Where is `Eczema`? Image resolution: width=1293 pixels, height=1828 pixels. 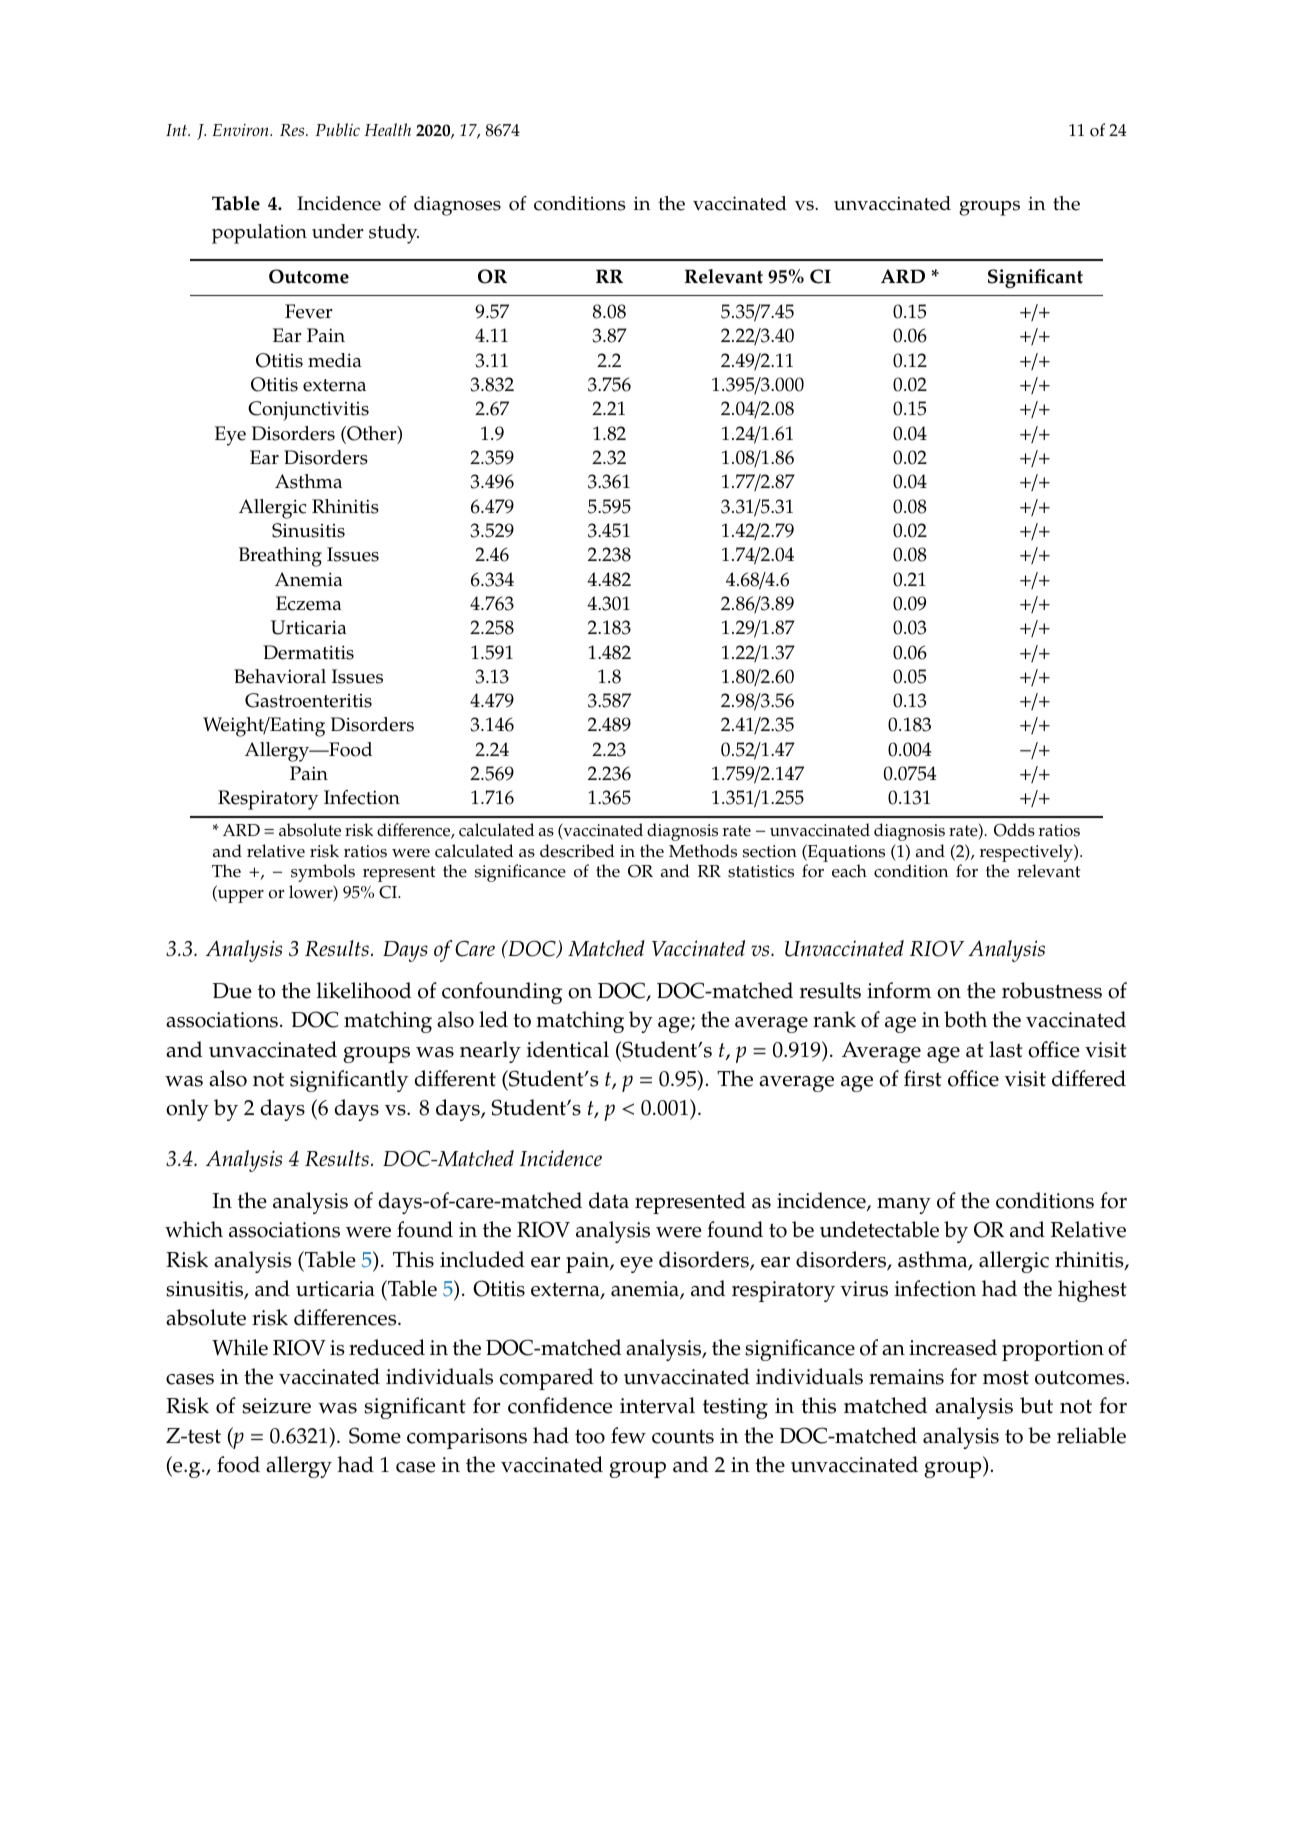 Eczema is located at coordinates (309, 603).
